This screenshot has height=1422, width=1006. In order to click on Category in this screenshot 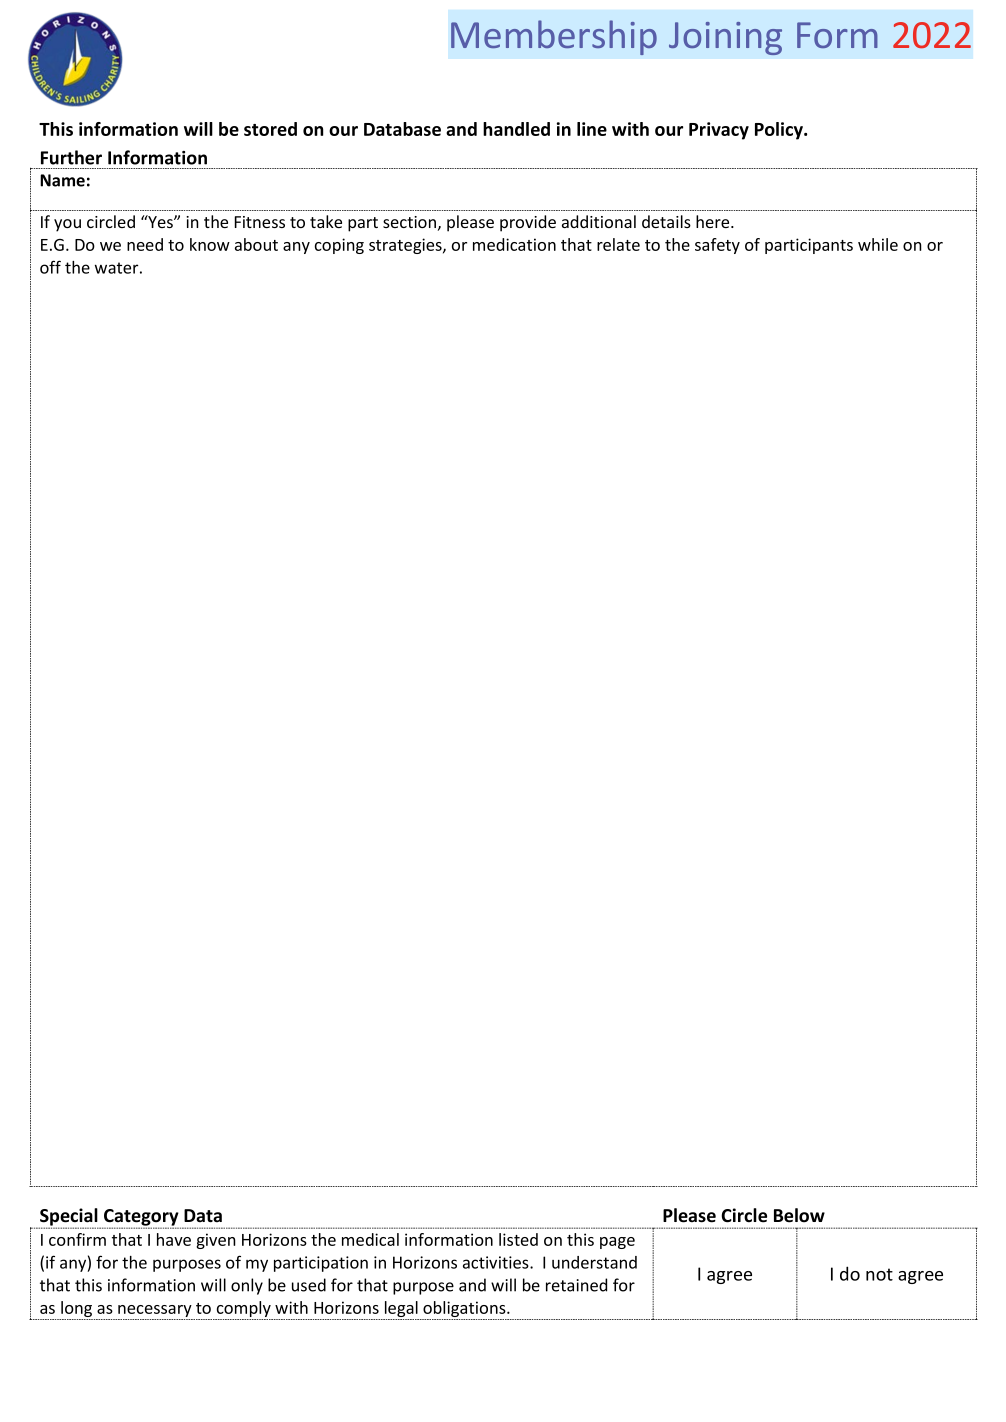, I will do `click(141, 1218)`.
